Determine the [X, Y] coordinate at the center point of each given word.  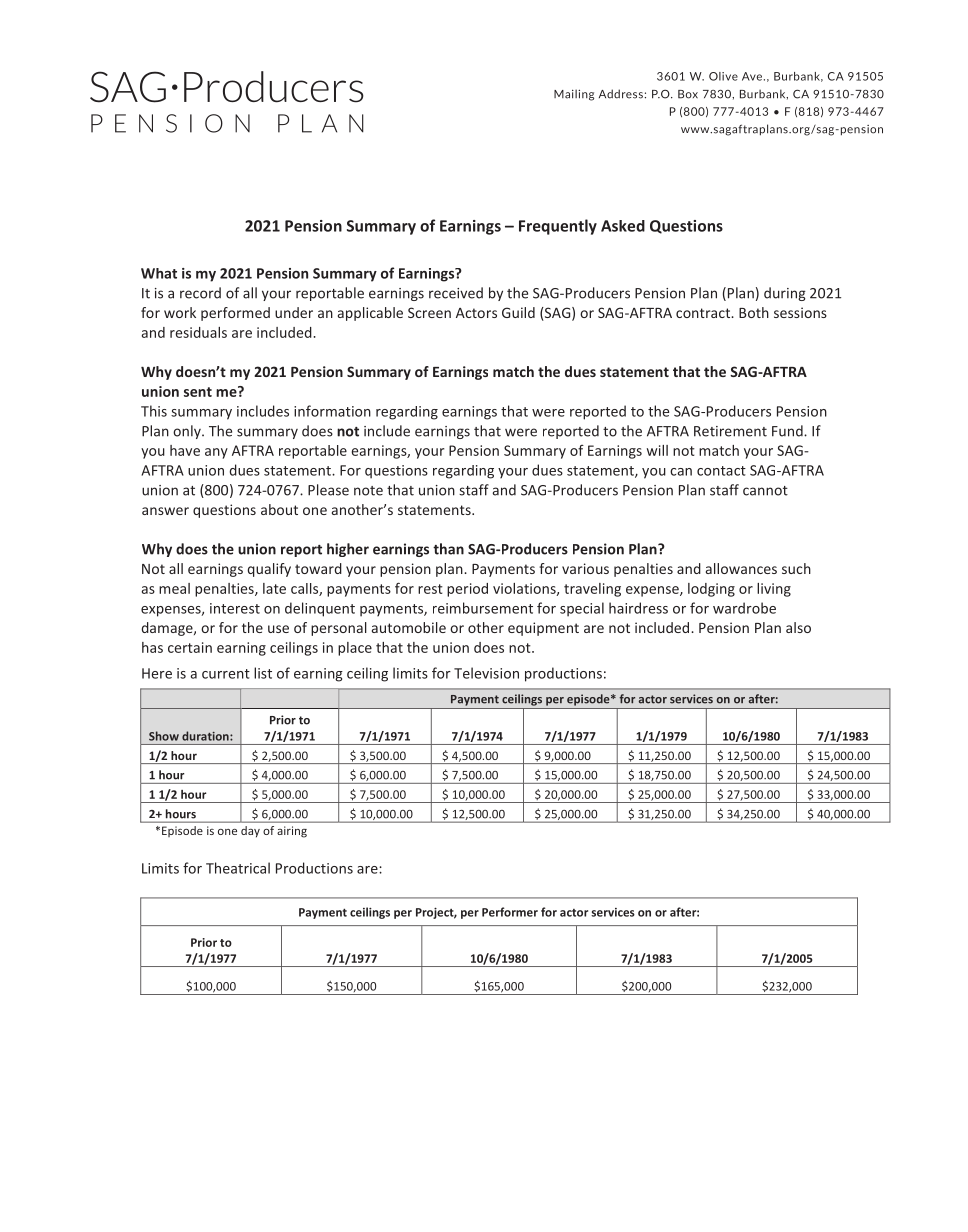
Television [486, 673]
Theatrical [238, 868]
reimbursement [483, 608]
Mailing [574, 95]
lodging [711, 590]
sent [198, 392]
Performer [510, 912]
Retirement [730, 431]
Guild [518, 312]
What [159, 273]
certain [190, 647]
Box [688, 94]
